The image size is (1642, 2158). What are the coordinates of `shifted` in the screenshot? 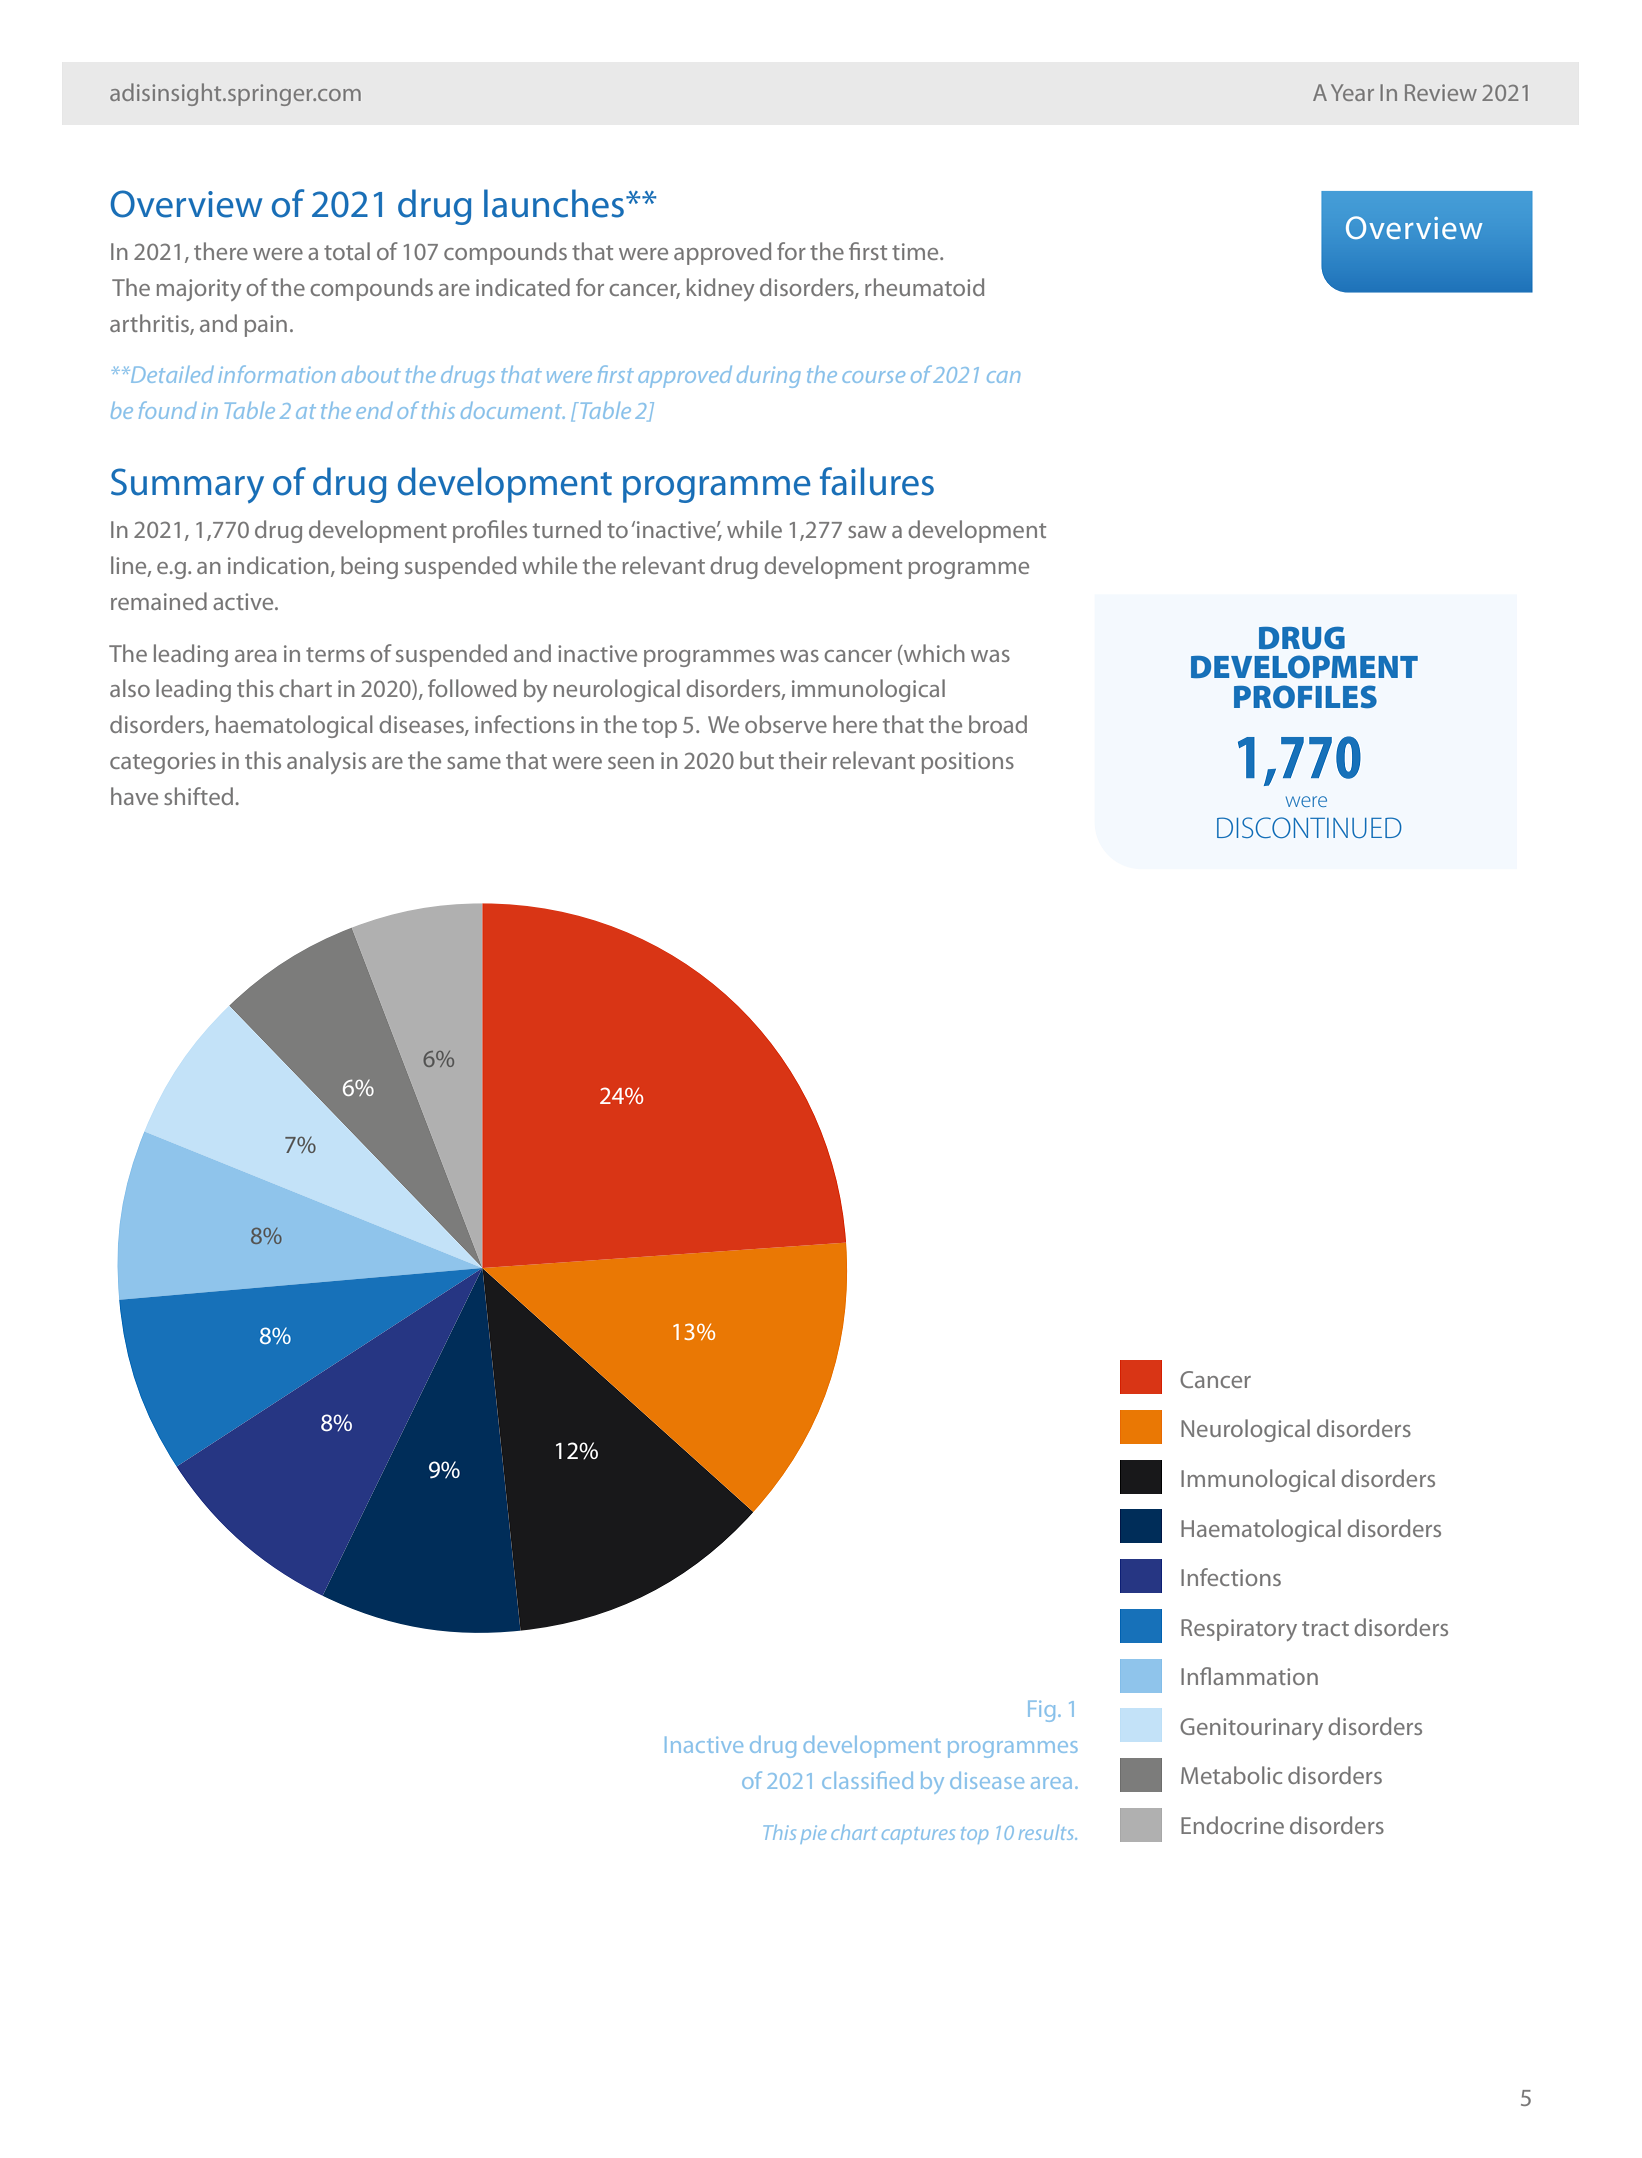 It's located at (200, 796).
